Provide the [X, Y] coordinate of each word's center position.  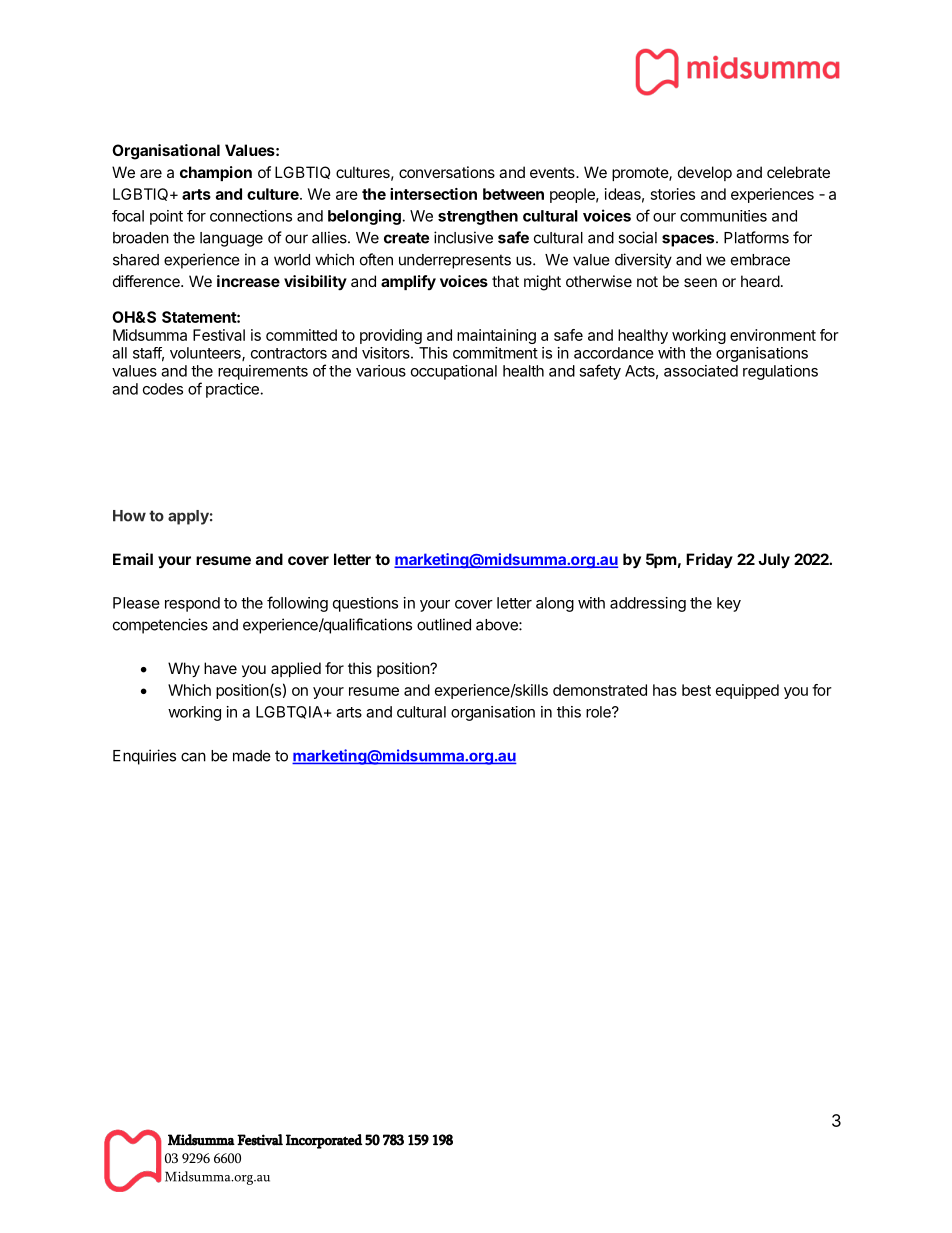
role [599, 712]
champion [216, 173]
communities [723, 216]
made [252, 756]
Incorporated [324, 1141]
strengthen [478, 217]
